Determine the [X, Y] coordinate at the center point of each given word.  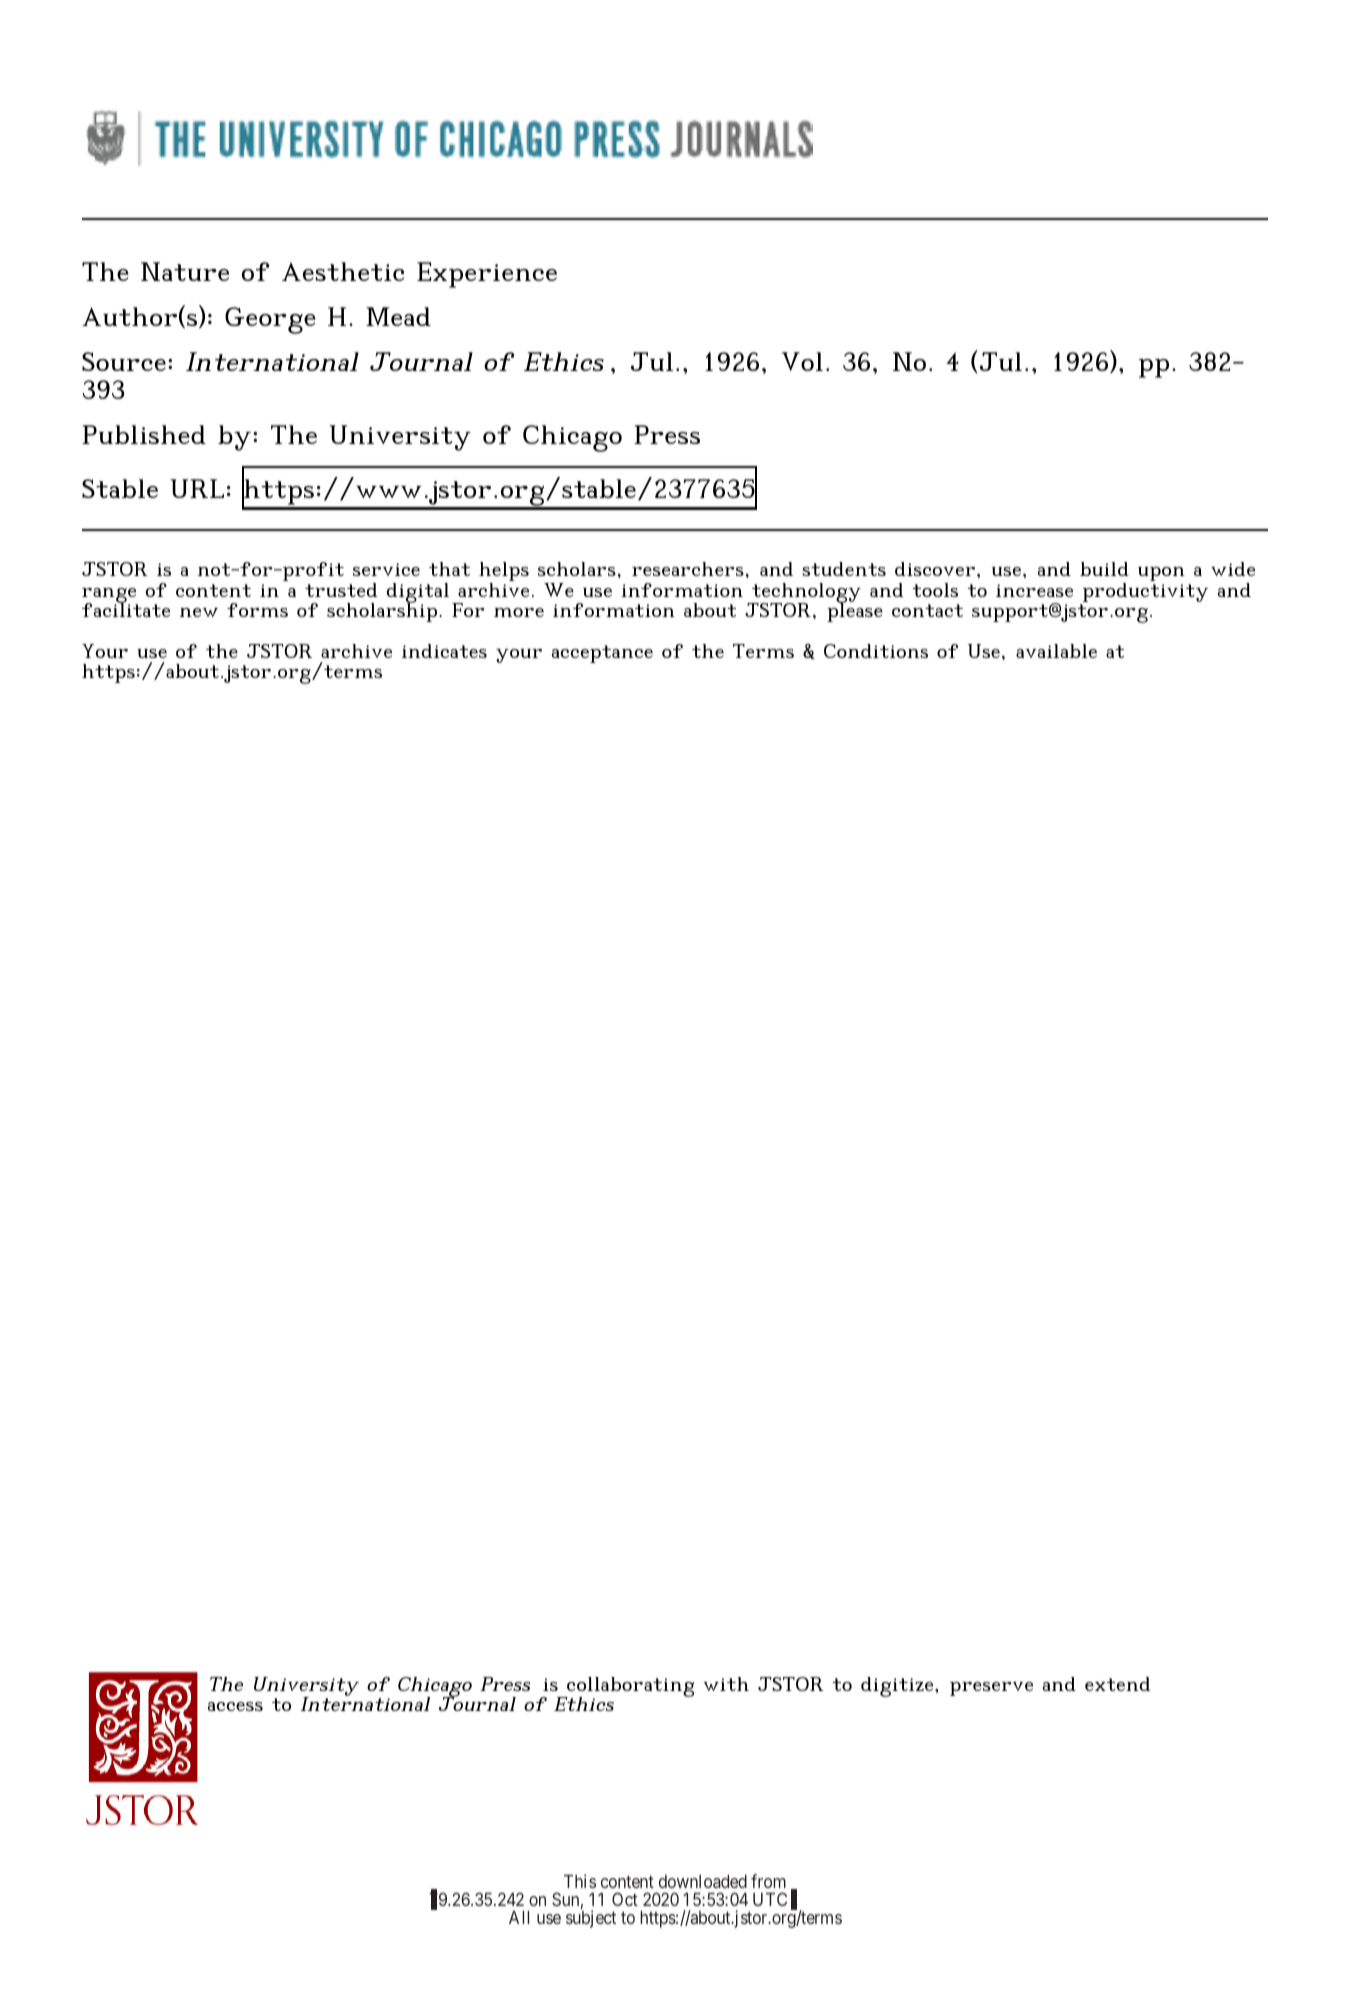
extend [1117, 1684]
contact [927, 610]
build [1104, 569]
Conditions [876, 651]
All [519, 1917]
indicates [444, 651]
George [270, 320]
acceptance [602, 654]
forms [257, 610]
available [1056, 651]
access [235, 1706]
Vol [802, 361]
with [726, 1684]
